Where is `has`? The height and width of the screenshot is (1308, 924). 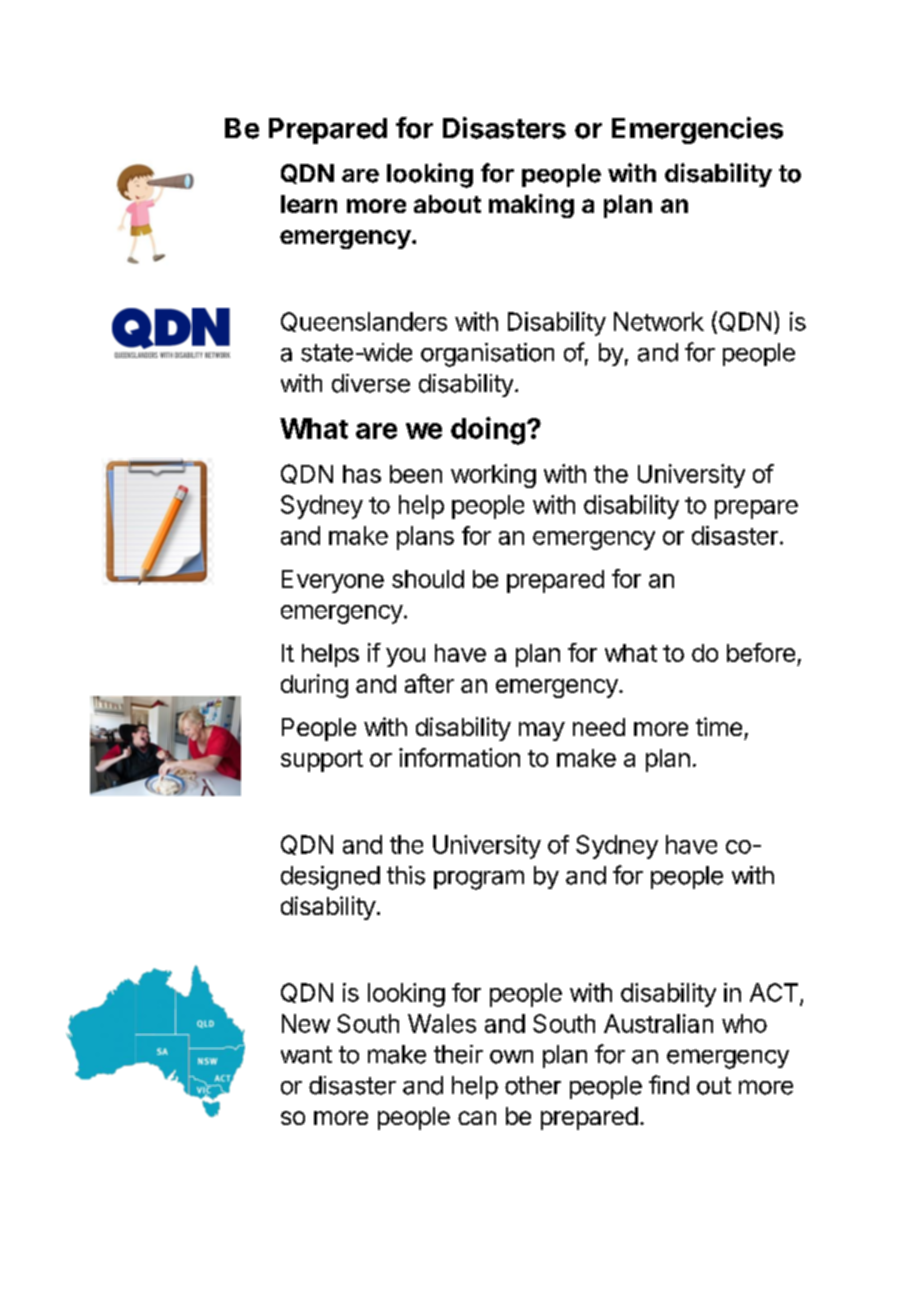 has is located at coordinates (362, 474).
